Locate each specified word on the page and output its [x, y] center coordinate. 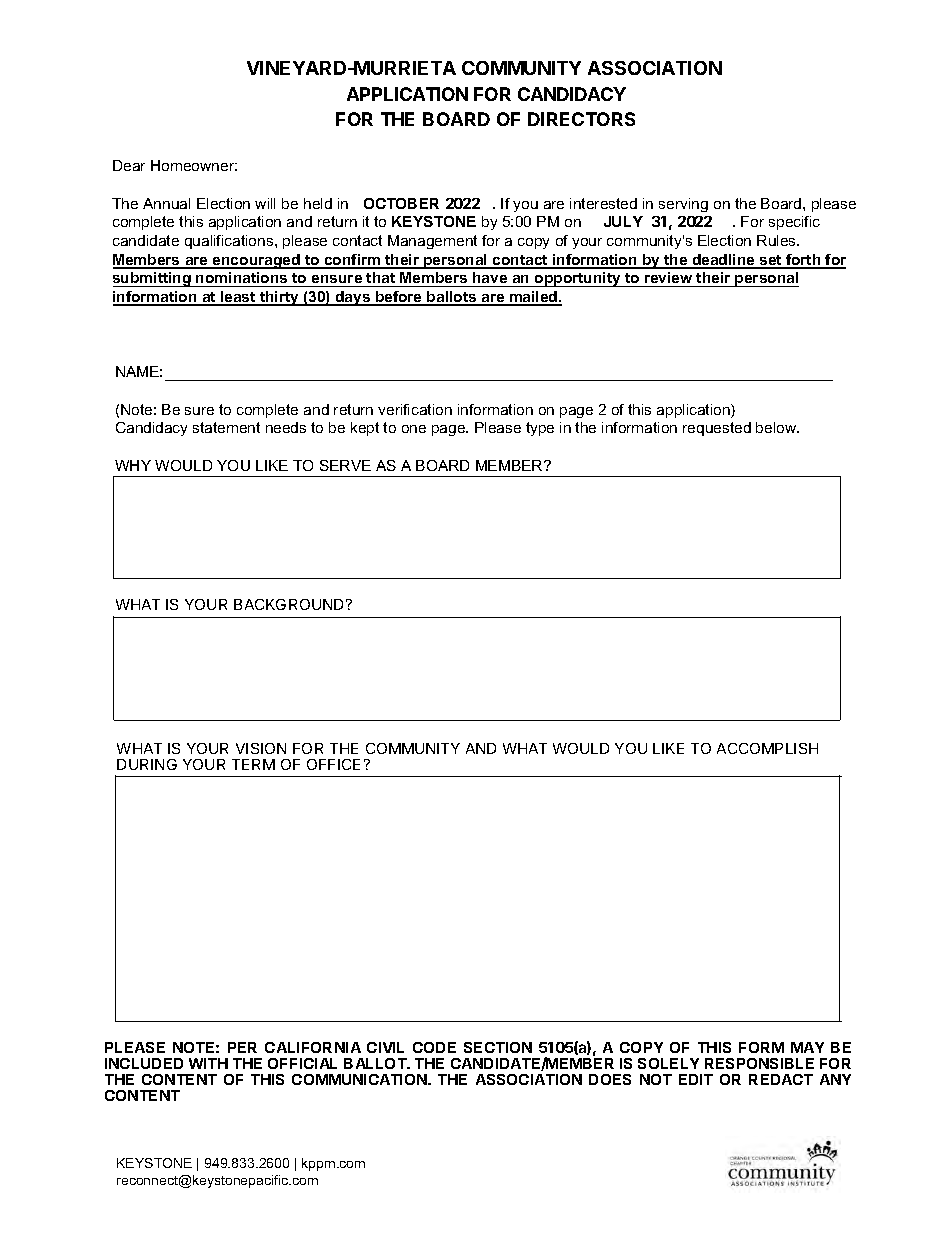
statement [226, 427]
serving [683, 205]
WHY [133, 465]
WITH [208, 1063]
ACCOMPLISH [767, 748]
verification [415, 409]
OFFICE [333, 764]
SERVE [345, 465]
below [777, 427]
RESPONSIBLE [759, 1063]
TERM [253, 764]
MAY [807, 1047]
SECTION [498, 1047]
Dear [129, 165]
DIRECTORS [581, 119]
